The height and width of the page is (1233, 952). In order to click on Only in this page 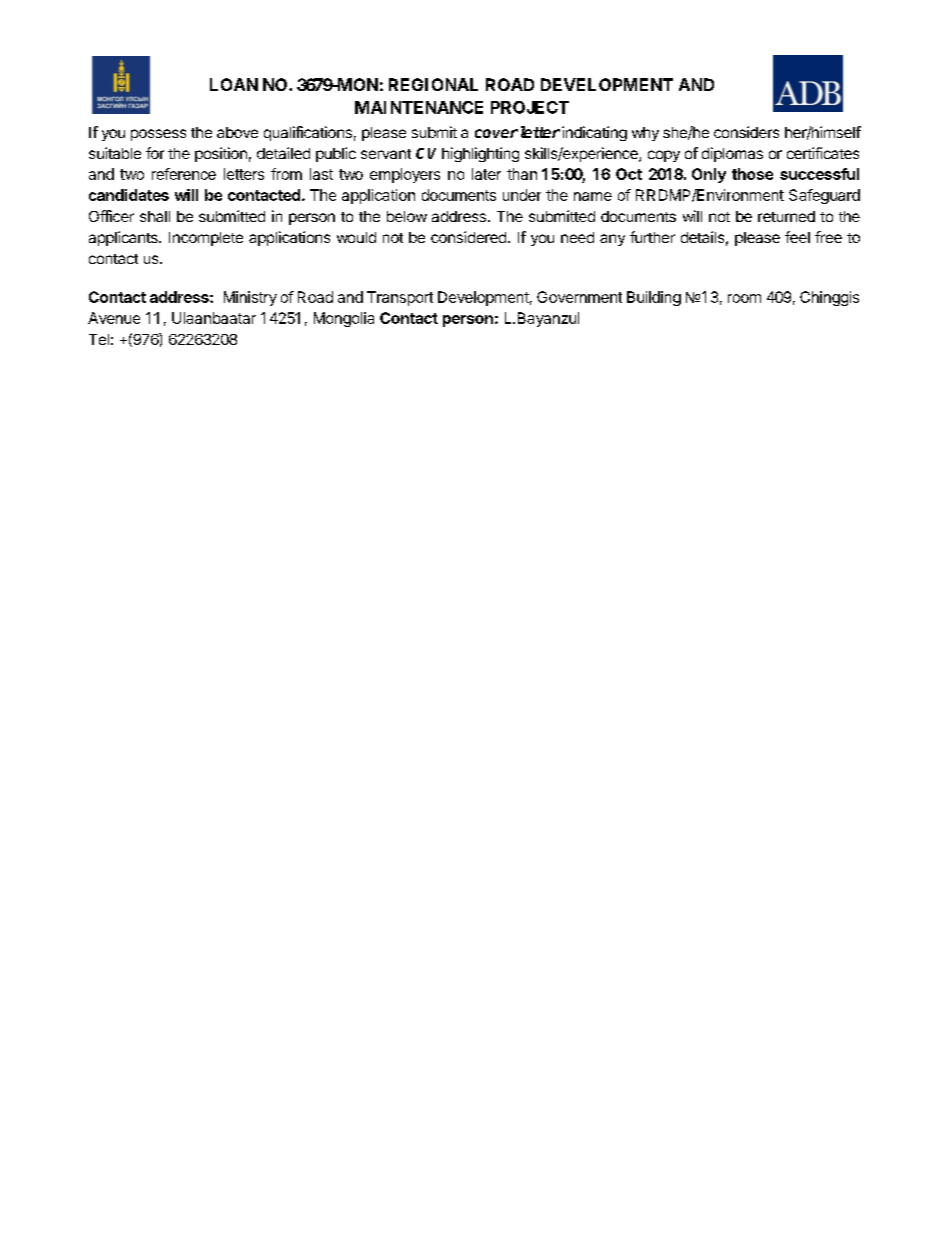, I will do `click(709, 175)`.
